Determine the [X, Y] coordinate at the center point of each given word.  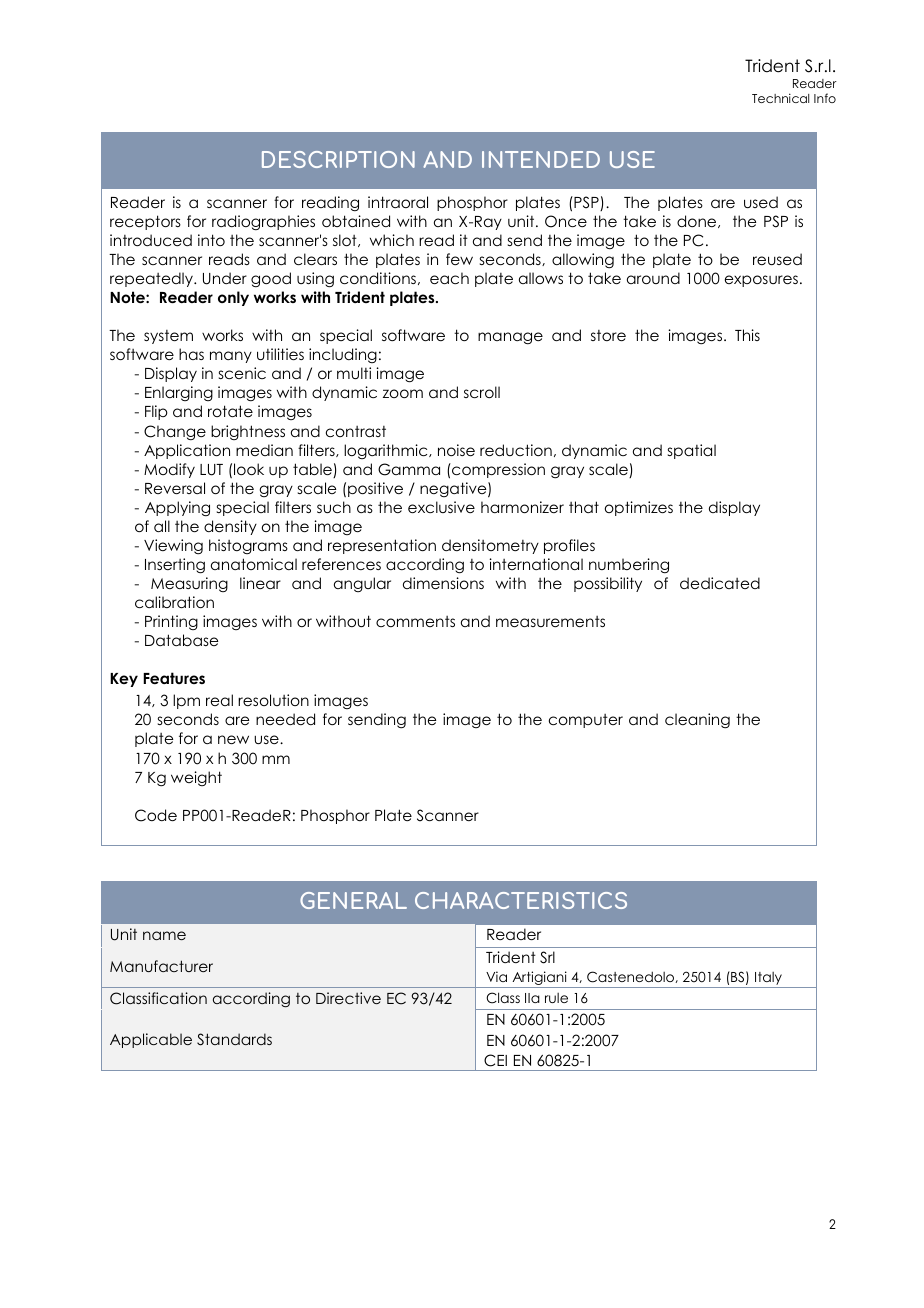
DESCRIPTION [338, 159]
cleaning [697, 721]
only [233, 298]
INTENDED [541, 159]
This [747, 335]
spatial [692, 451]
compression [497, 470]
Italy [768, 980]
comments [415, 621]
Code [156, 815]
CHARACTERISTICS [521, 900]
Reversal [175, 488]
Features [174, 678]
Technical [780, 98]
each [449, 278]
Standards [234, 1039]
